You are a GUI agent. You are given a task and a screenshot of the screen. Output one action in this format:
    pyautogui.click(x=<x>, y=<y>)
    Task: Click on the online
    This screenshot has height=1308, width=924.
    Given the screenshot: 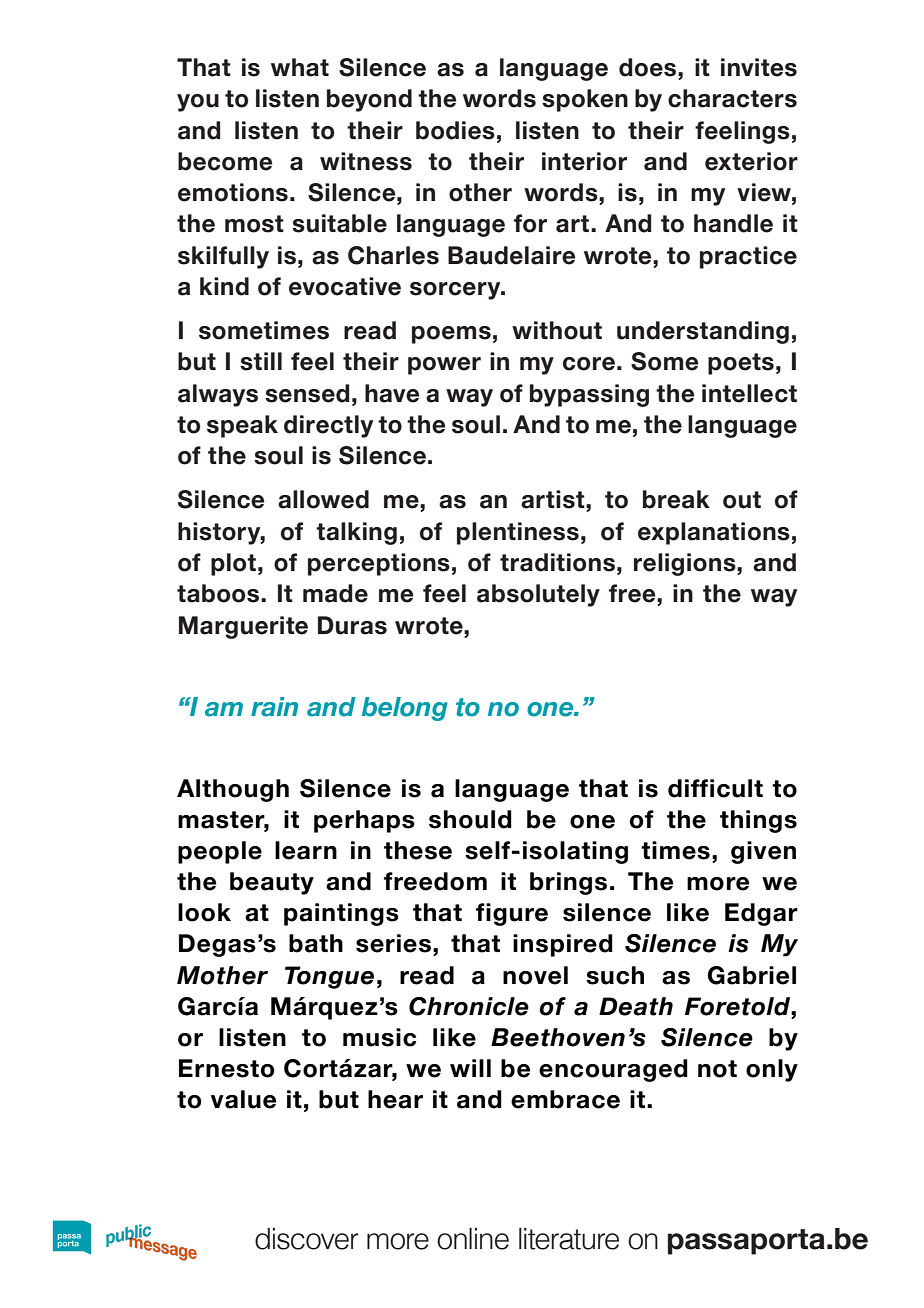 What is the action you would take?
    pyautogui.click(x=473, y=1239)
